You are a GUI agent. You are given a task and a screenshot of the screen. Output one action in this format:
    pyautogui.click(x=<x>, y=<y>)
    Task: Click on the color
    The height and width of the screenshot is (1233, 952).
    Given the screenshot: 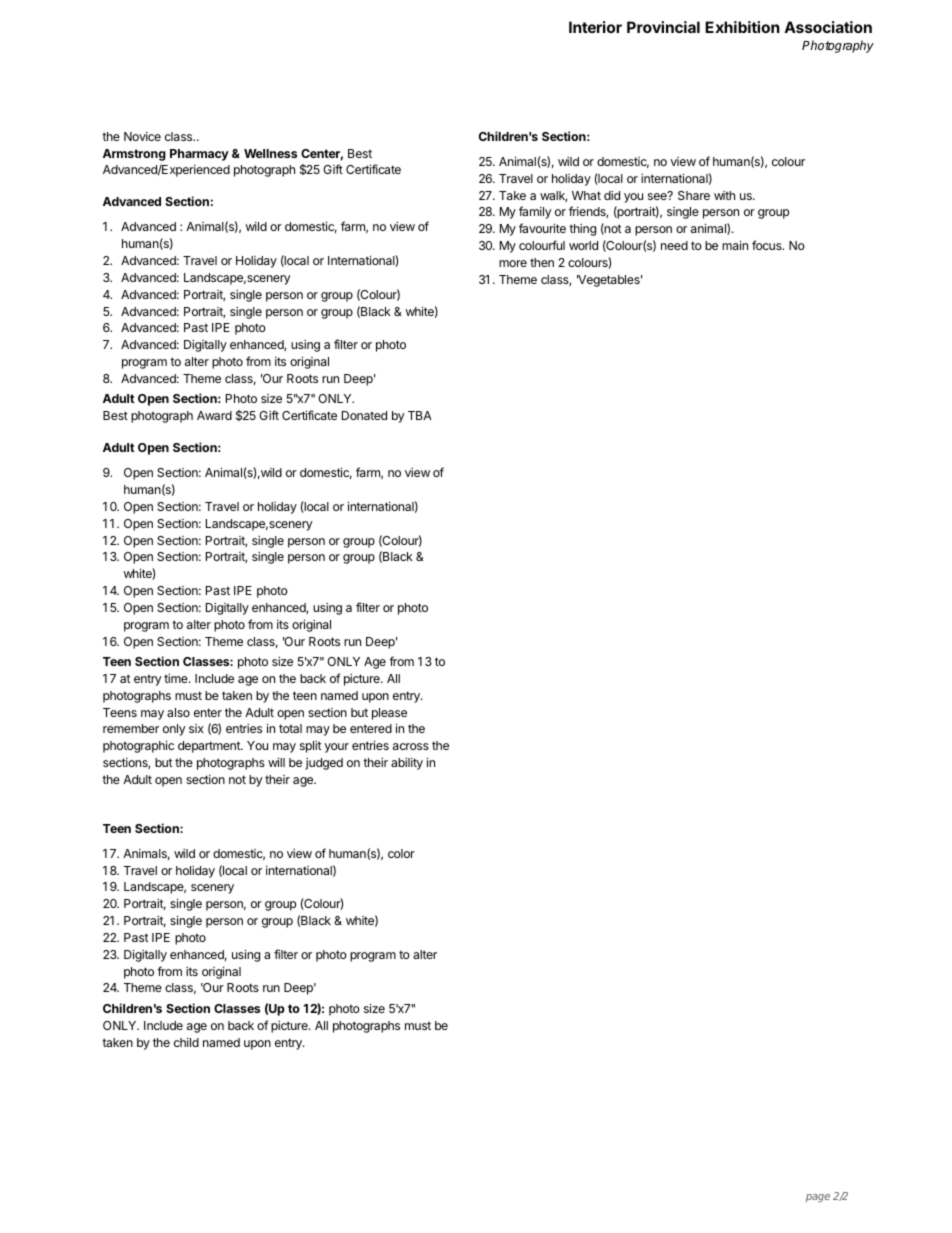 What is the action you would take?
    pyautogui.click(x=401, y=853)
